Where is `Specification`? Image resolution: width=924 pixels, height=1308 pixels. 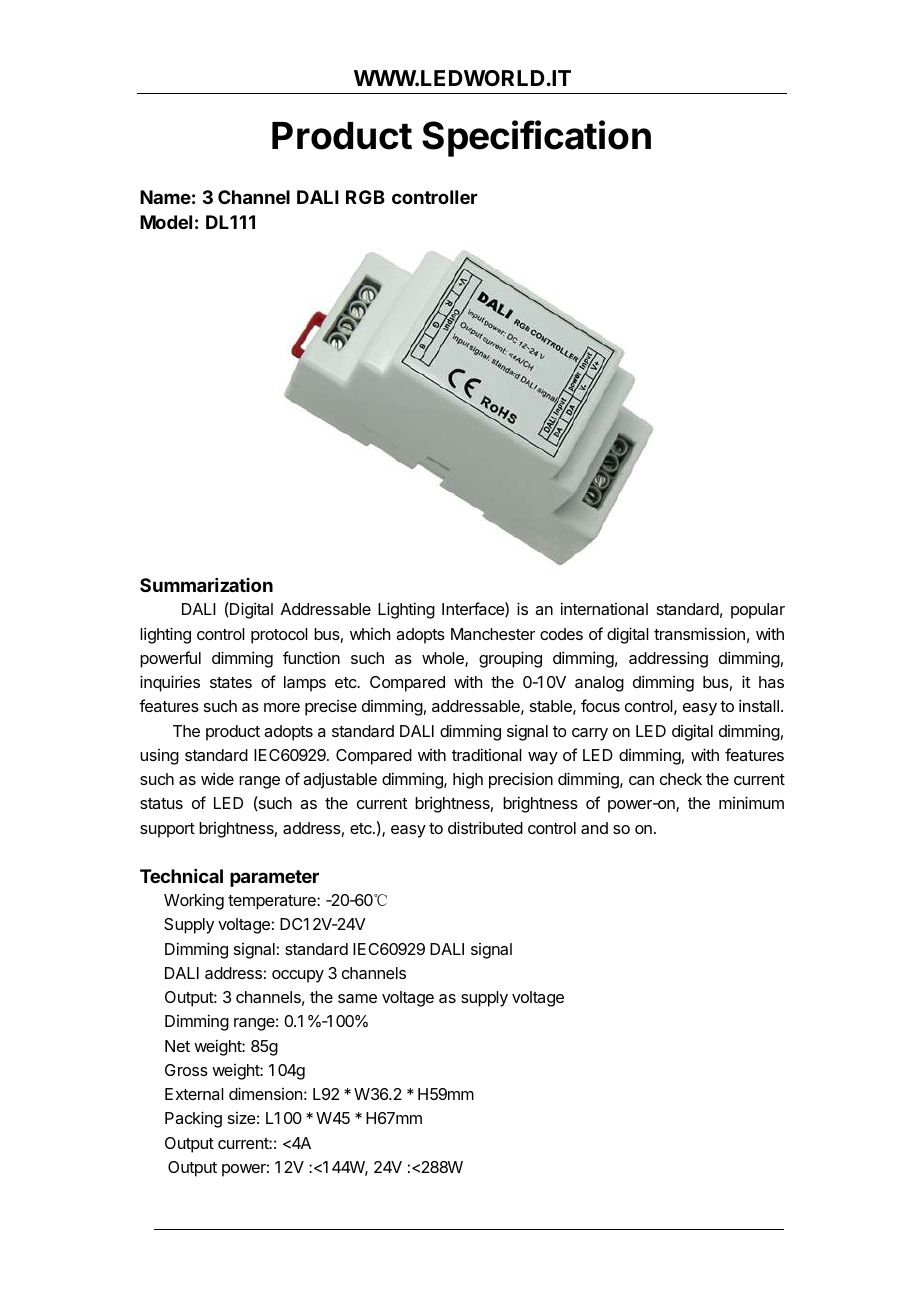
Specification is located at coordinates (536, 138).
